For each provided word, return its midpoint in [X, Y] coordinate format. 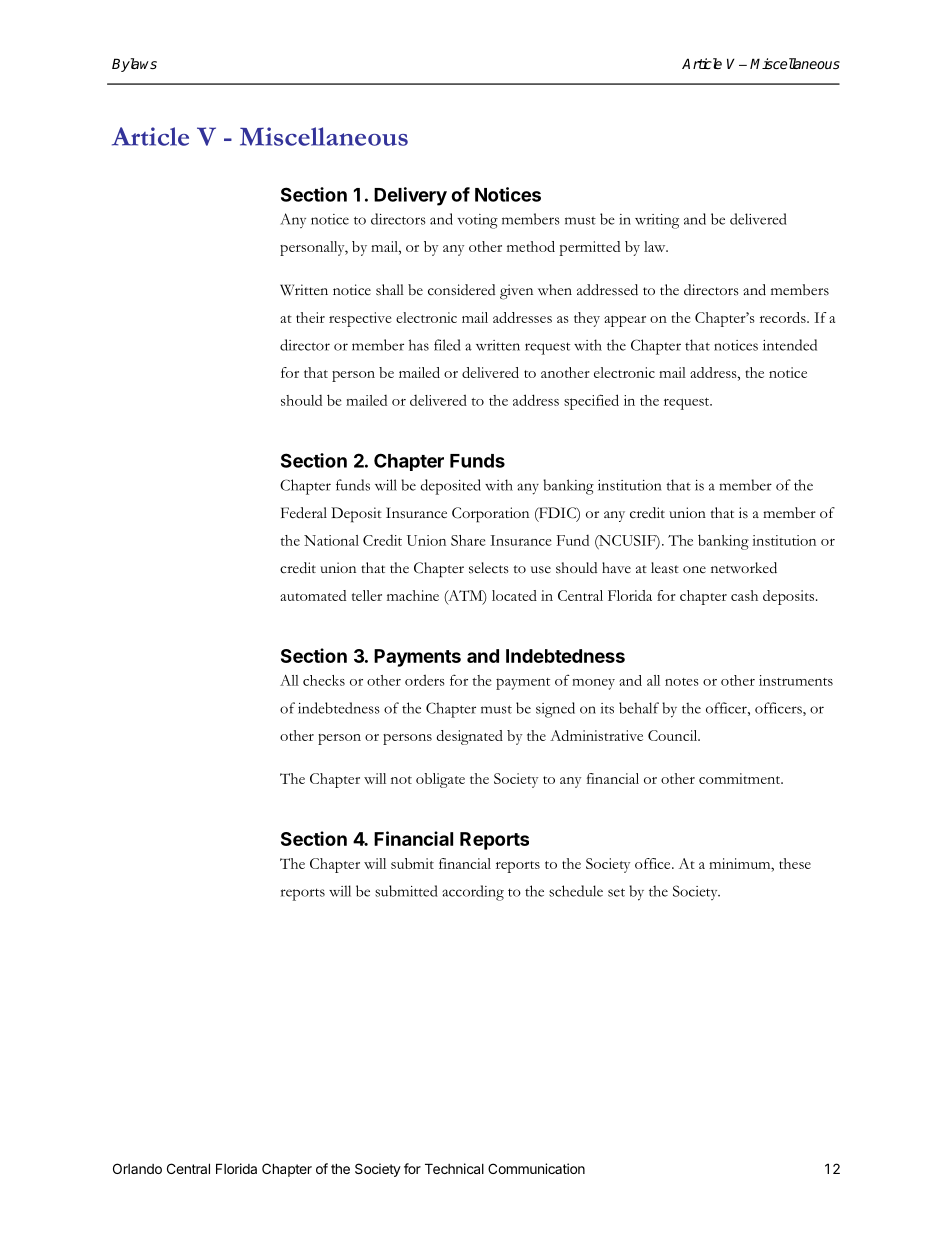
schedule [576, 891]
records [784, 317]
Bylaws [134, 65]
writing [657, 221]
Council [674, 735]
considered [461, 290]
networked [744, 568]
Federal [304, 513]
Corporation [490, 515]
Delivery [410, 196]
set [616, 892]
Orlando [137, 1168]
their [310, 317]
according [473, 893]
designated [470, 737]
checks [324, 680]
